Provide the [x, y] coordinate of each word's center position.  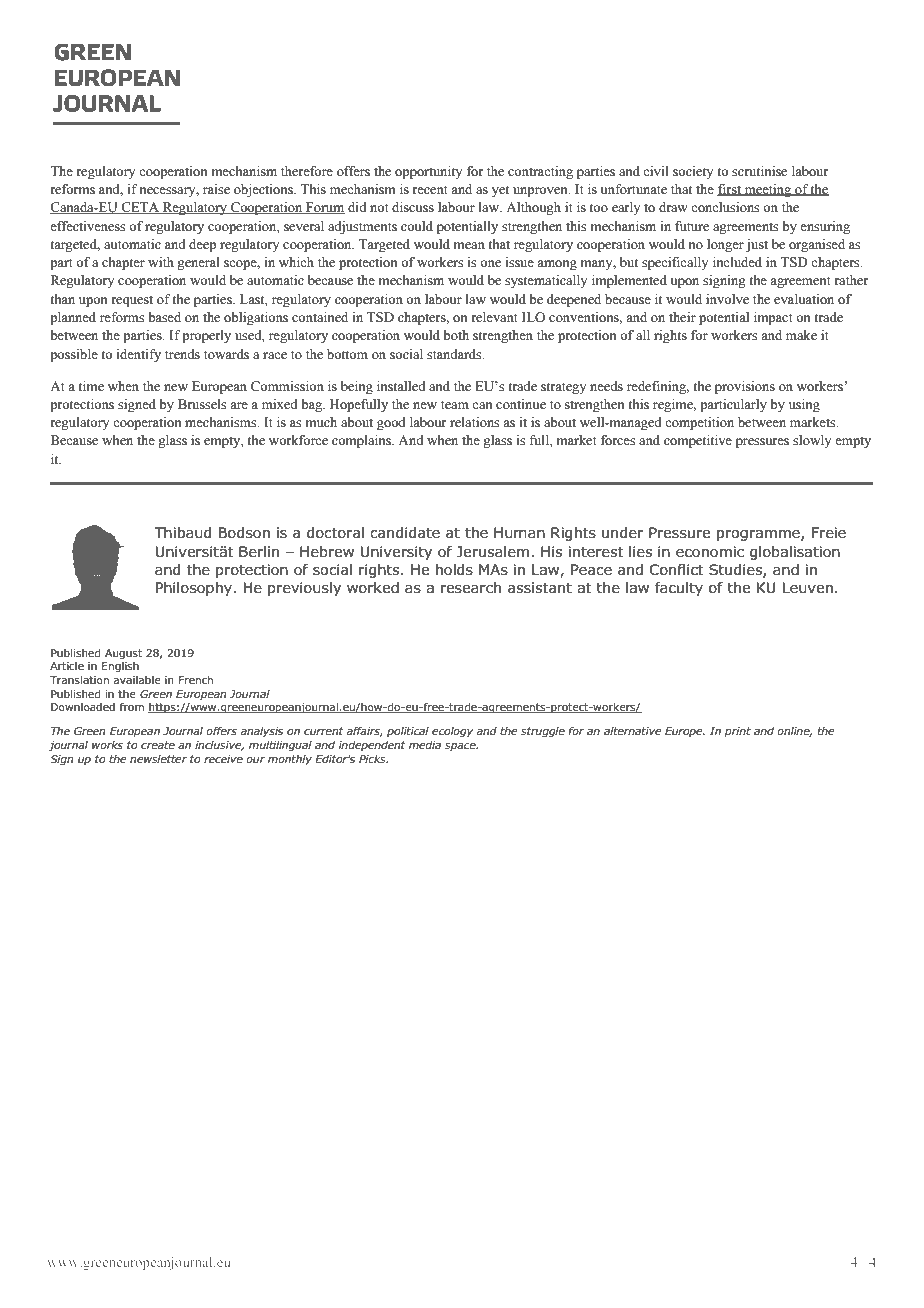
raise [216, 189]
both [456, 335]
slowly [812, 441]
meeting [768, 190]
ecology [452, 732]
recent [430, 190]
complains [362, 441]
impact [773, 318]
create [158, 745]
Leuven [808, 588]
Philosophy [194, 589]
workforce [298, 440]
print [738, 732]
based [164, 317]
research [471, 587]
